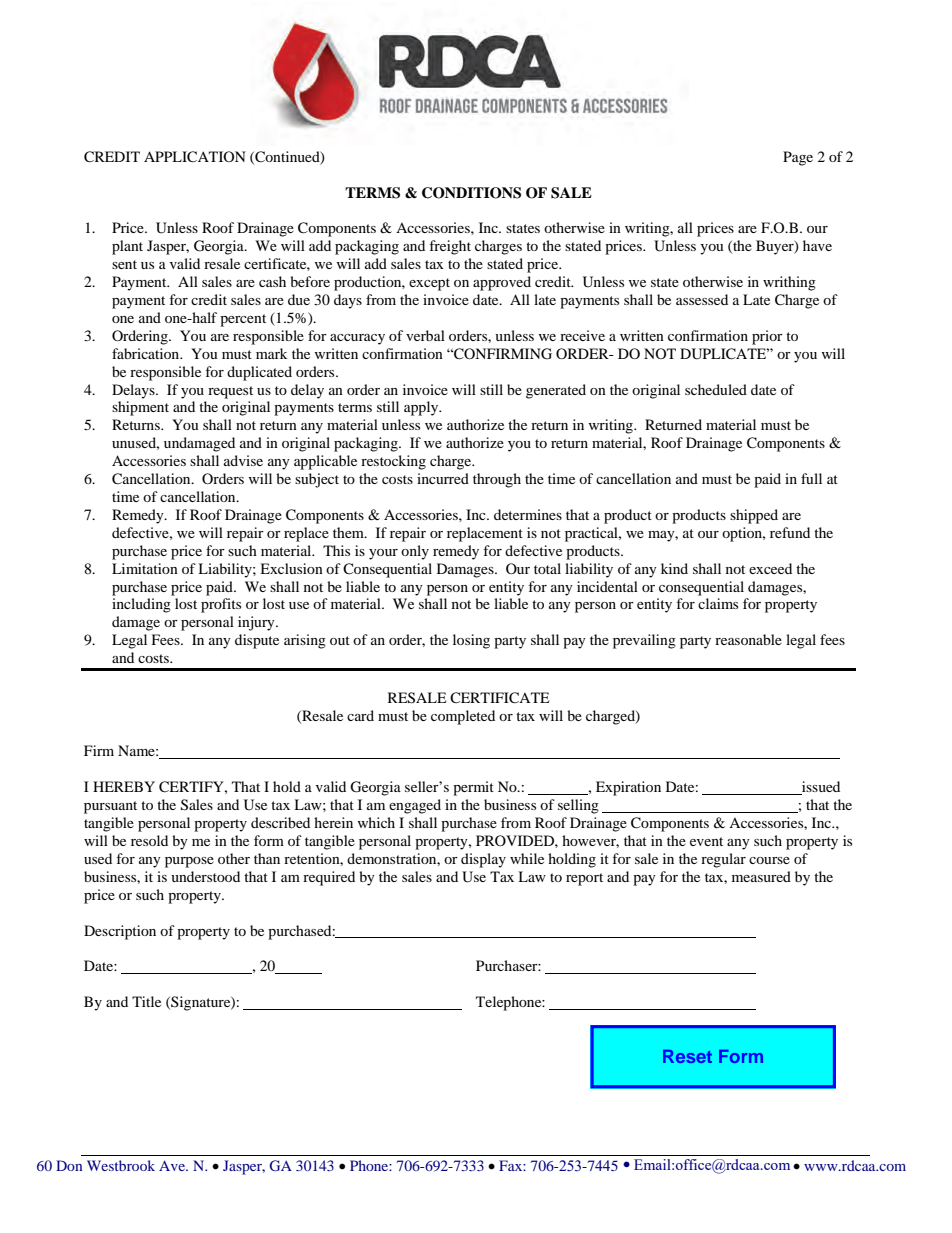 This document has width=952, height=1233. Describe the element at coordinates (121, 1165) in the document. I see `Westbrook` at that location.
